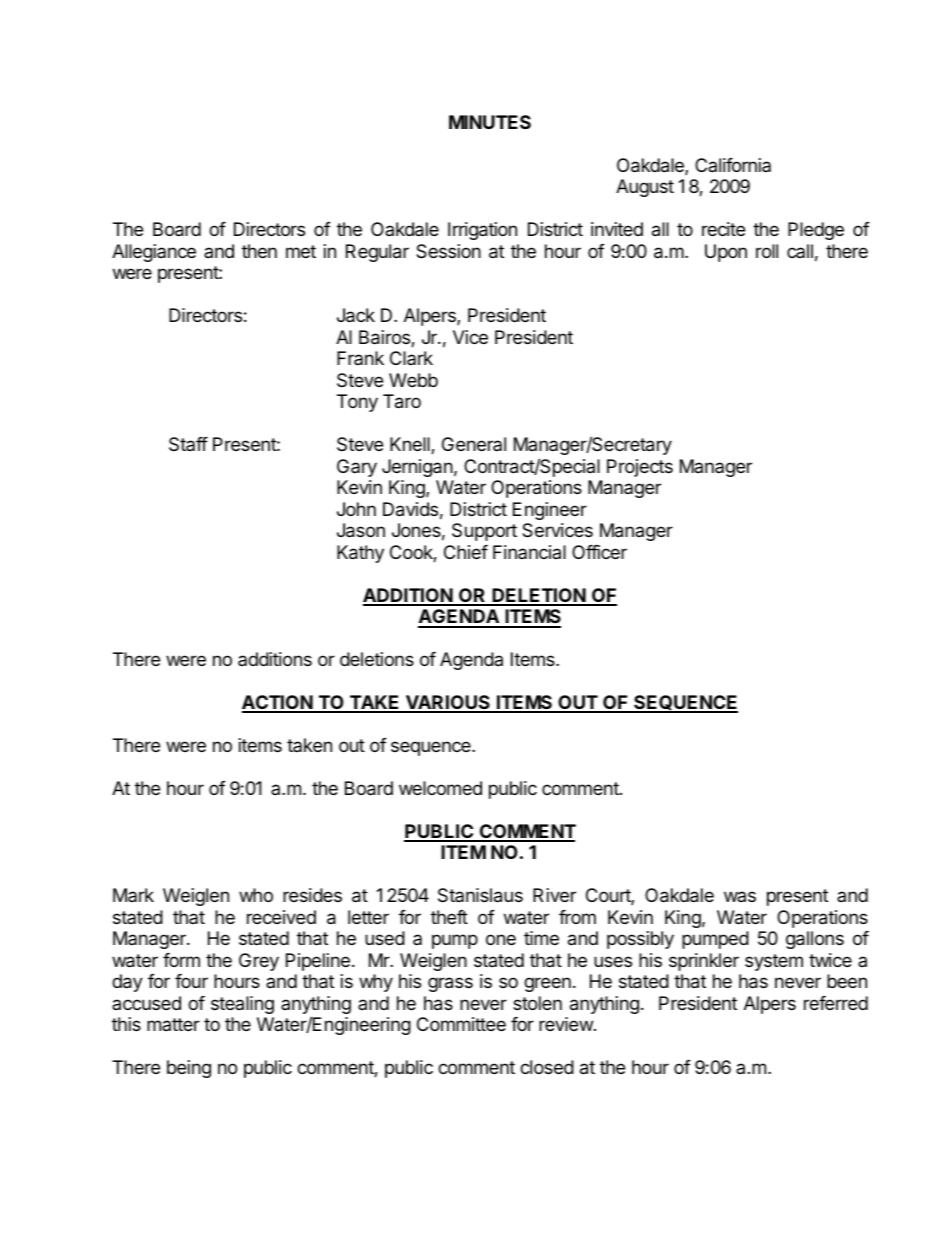  Describe the element at coordinates (447, 703) in the screenshot. I see `VARIOUS` at that location.
